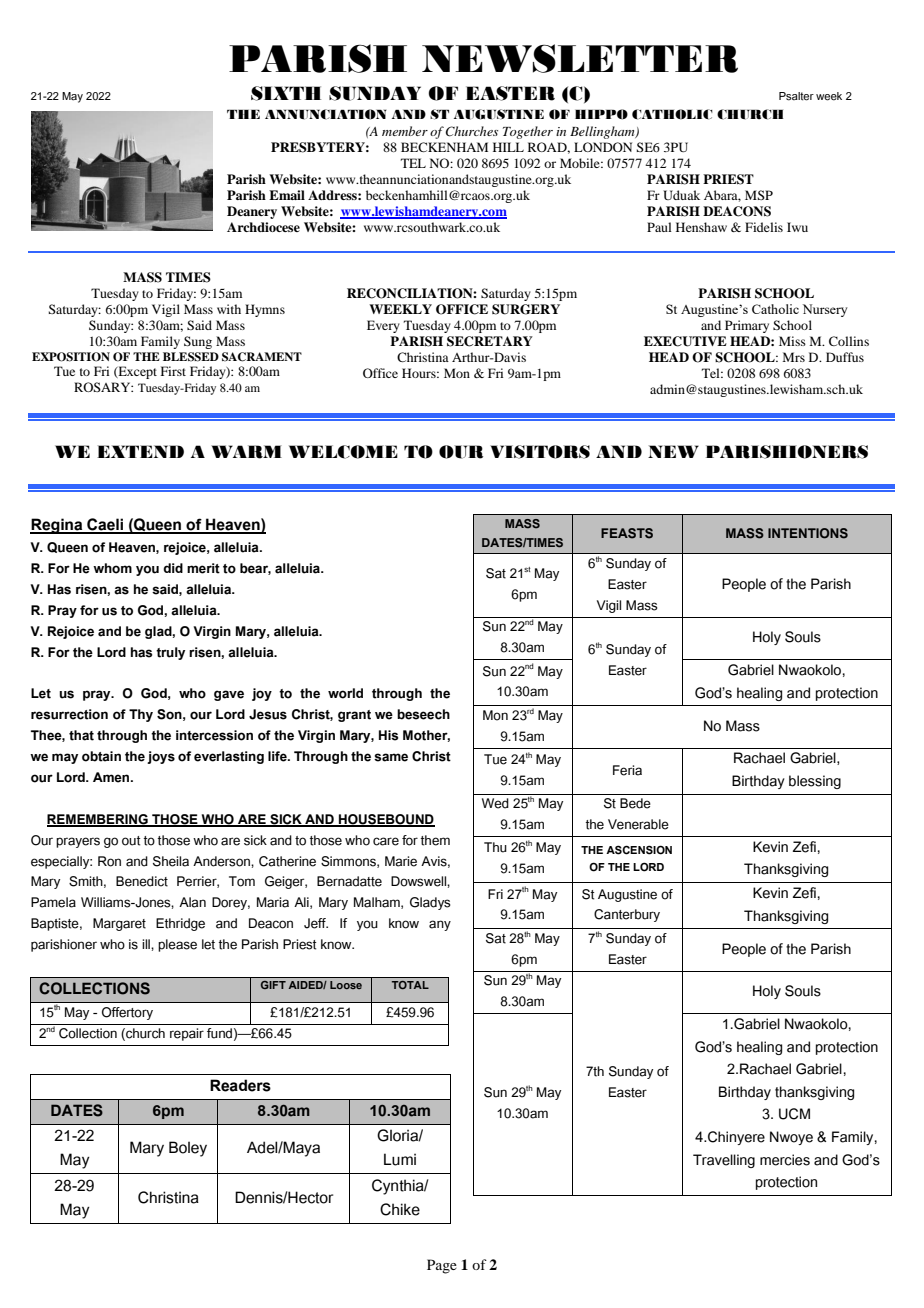 This screenshot has height=1308, width=924. I want to click on Travelling, so click(724, 1161).
